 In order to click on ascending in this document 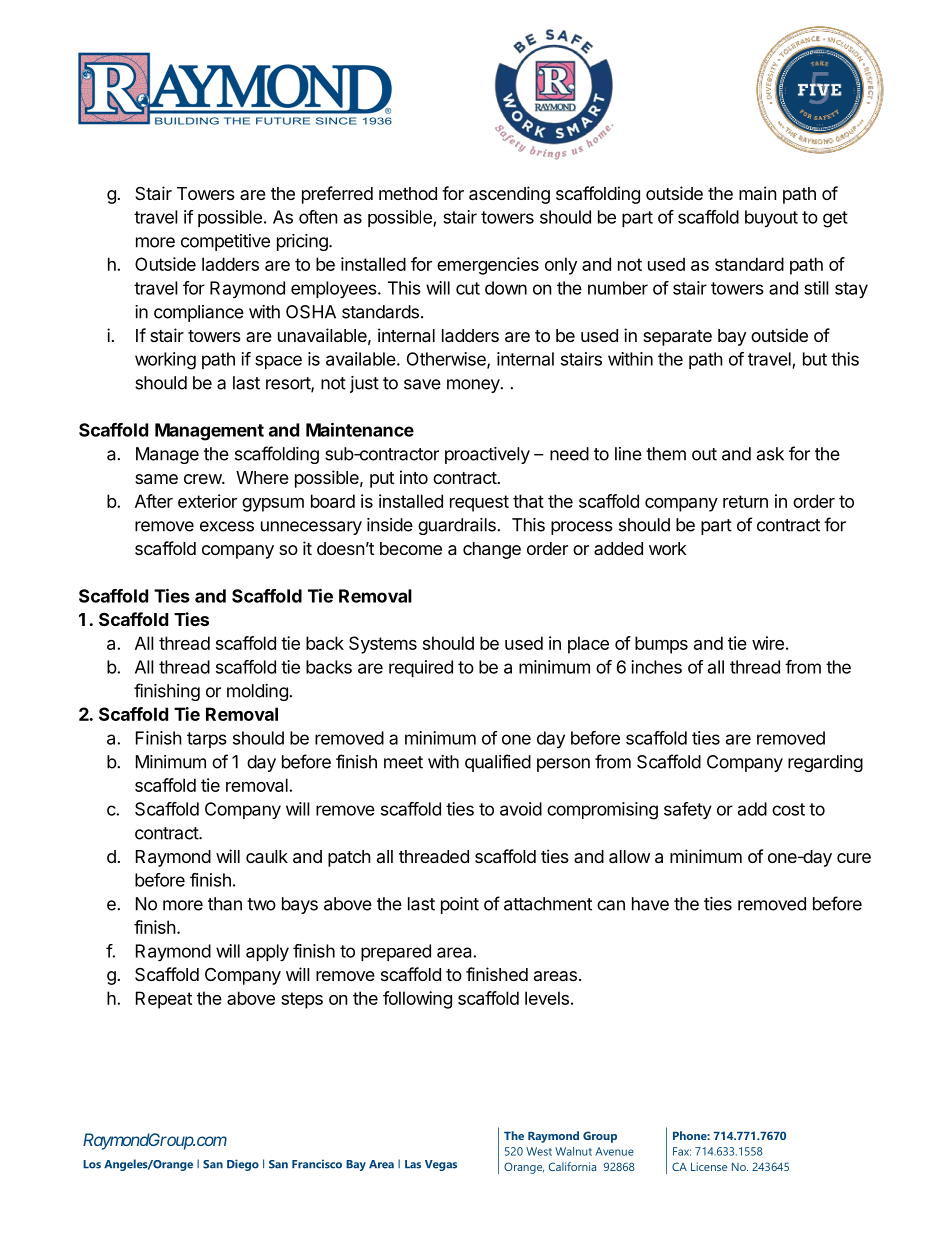, I will do `click(509, 195)`.
